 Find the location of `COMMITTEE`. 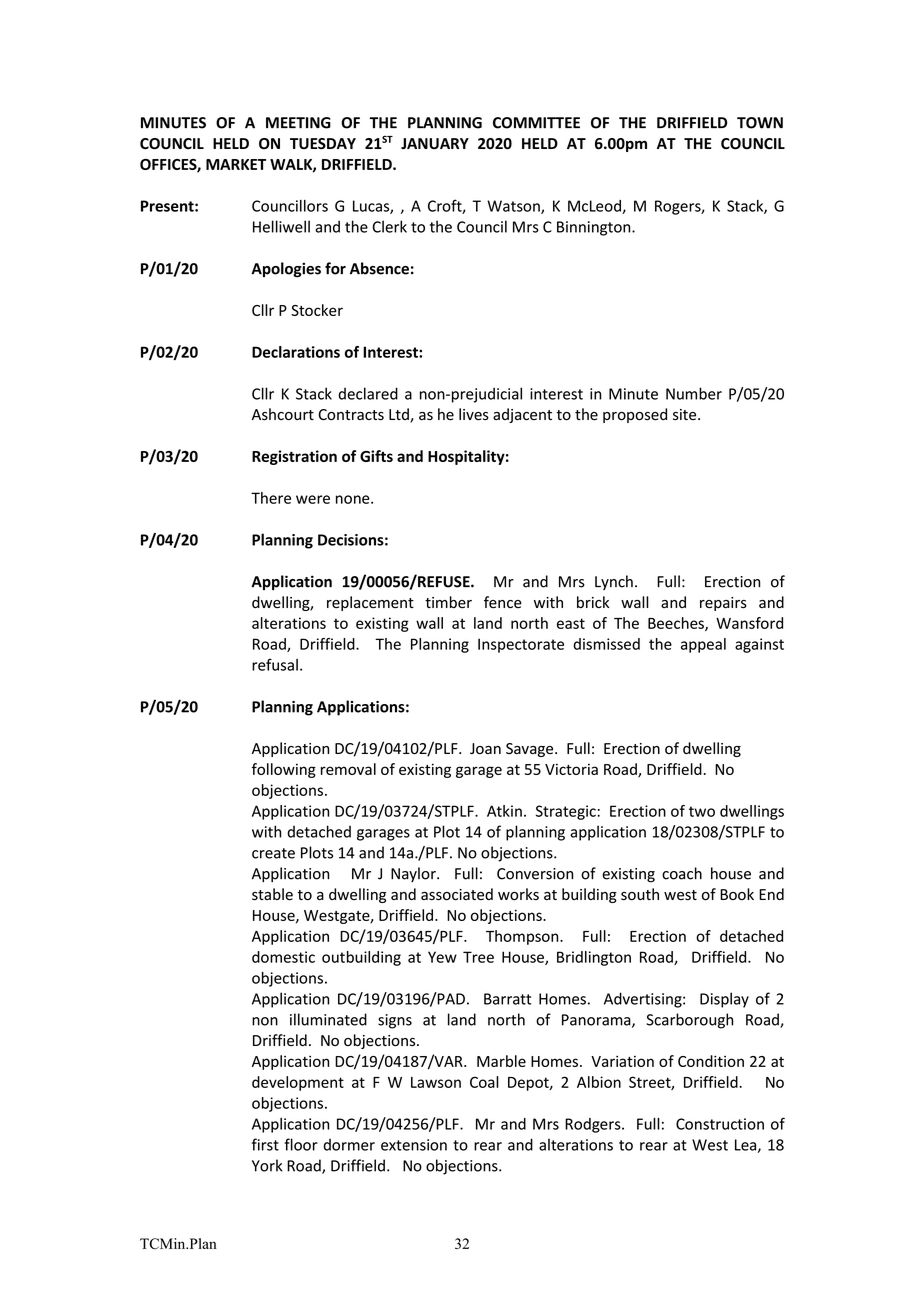

COMMITTEE is located at coordinates (536, 123).
